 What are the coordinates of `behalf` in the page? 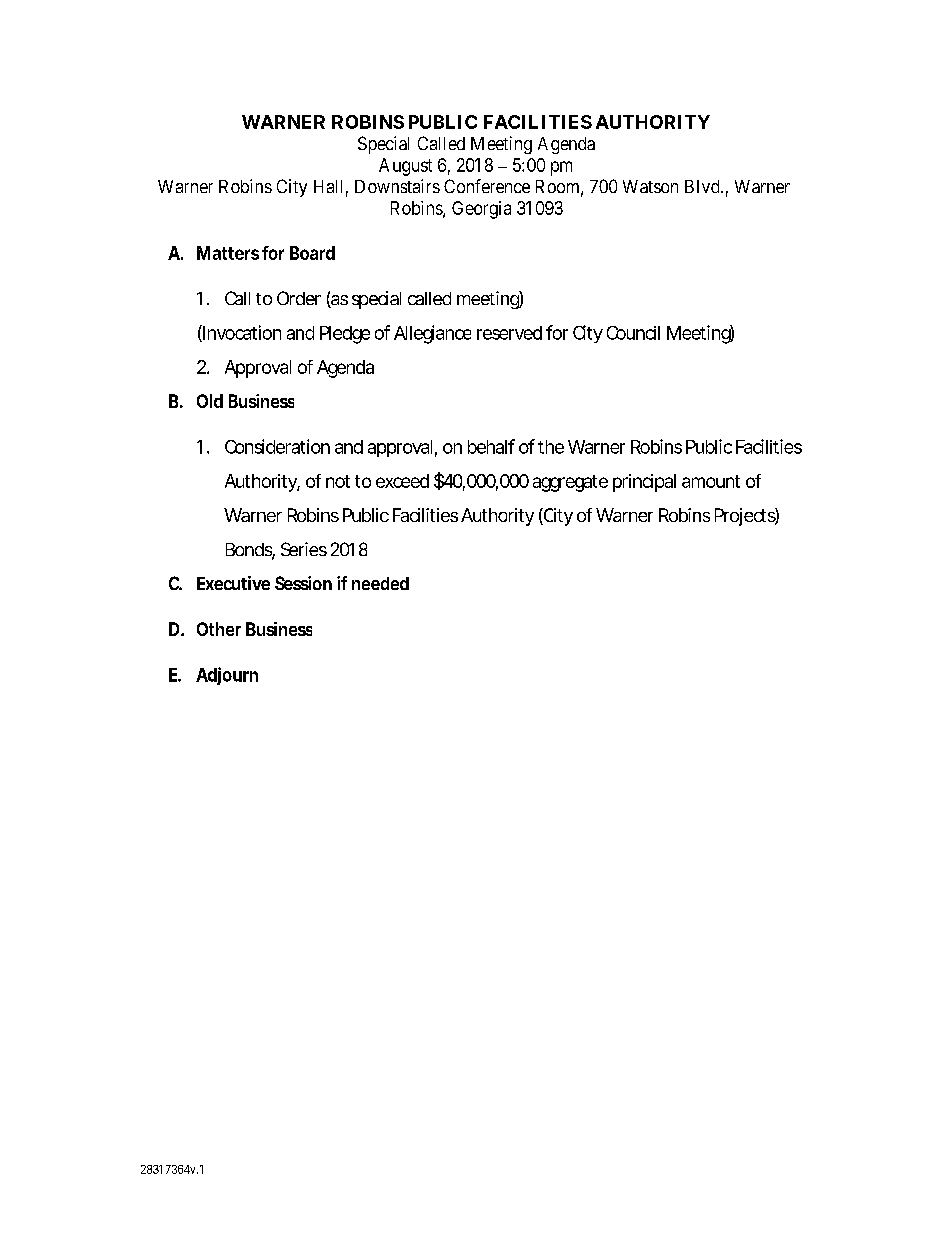 It's located at (491, 446).
